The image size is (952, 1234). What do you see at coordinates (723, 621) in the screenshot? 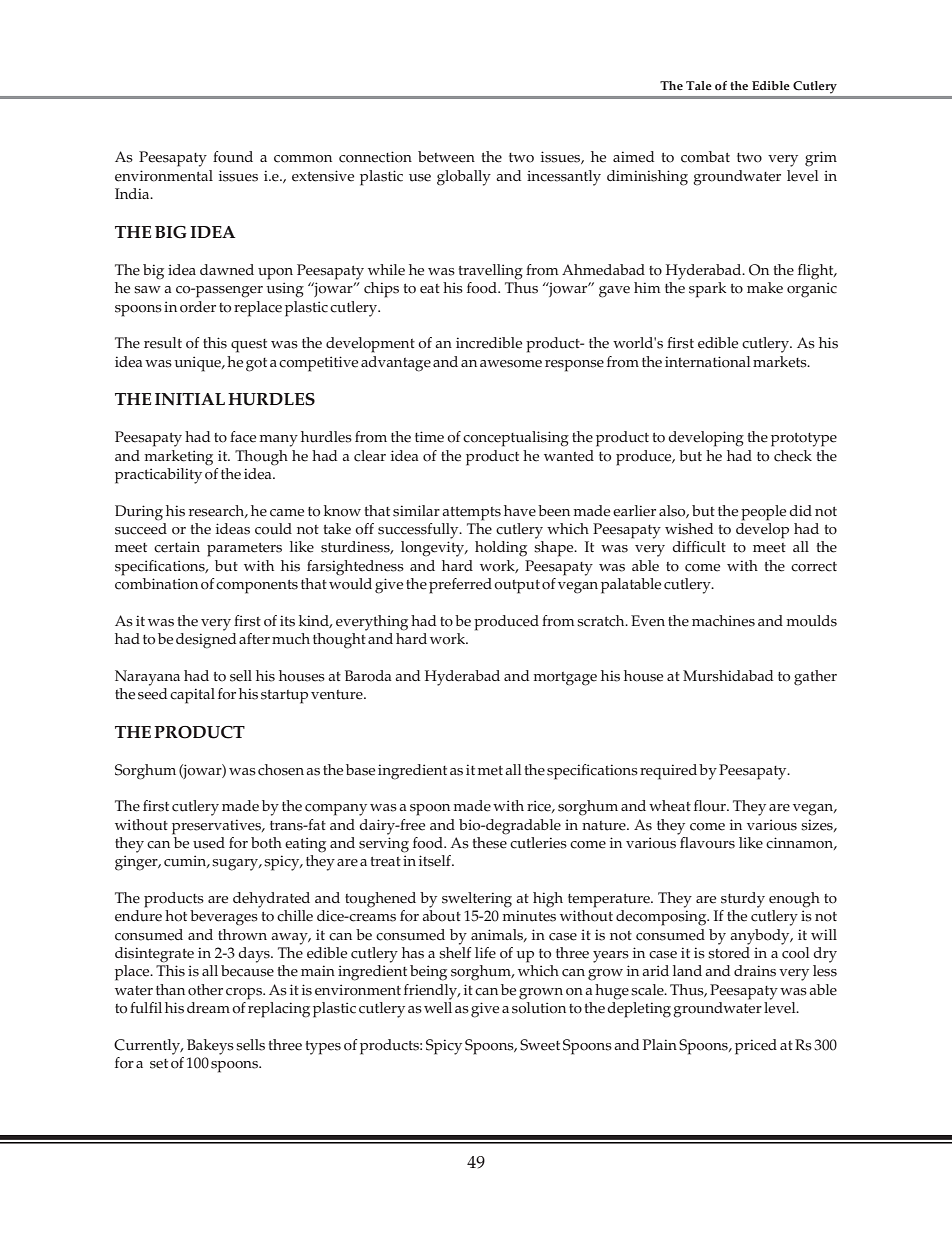
I see `machines` at bounding box center [723, 621].
